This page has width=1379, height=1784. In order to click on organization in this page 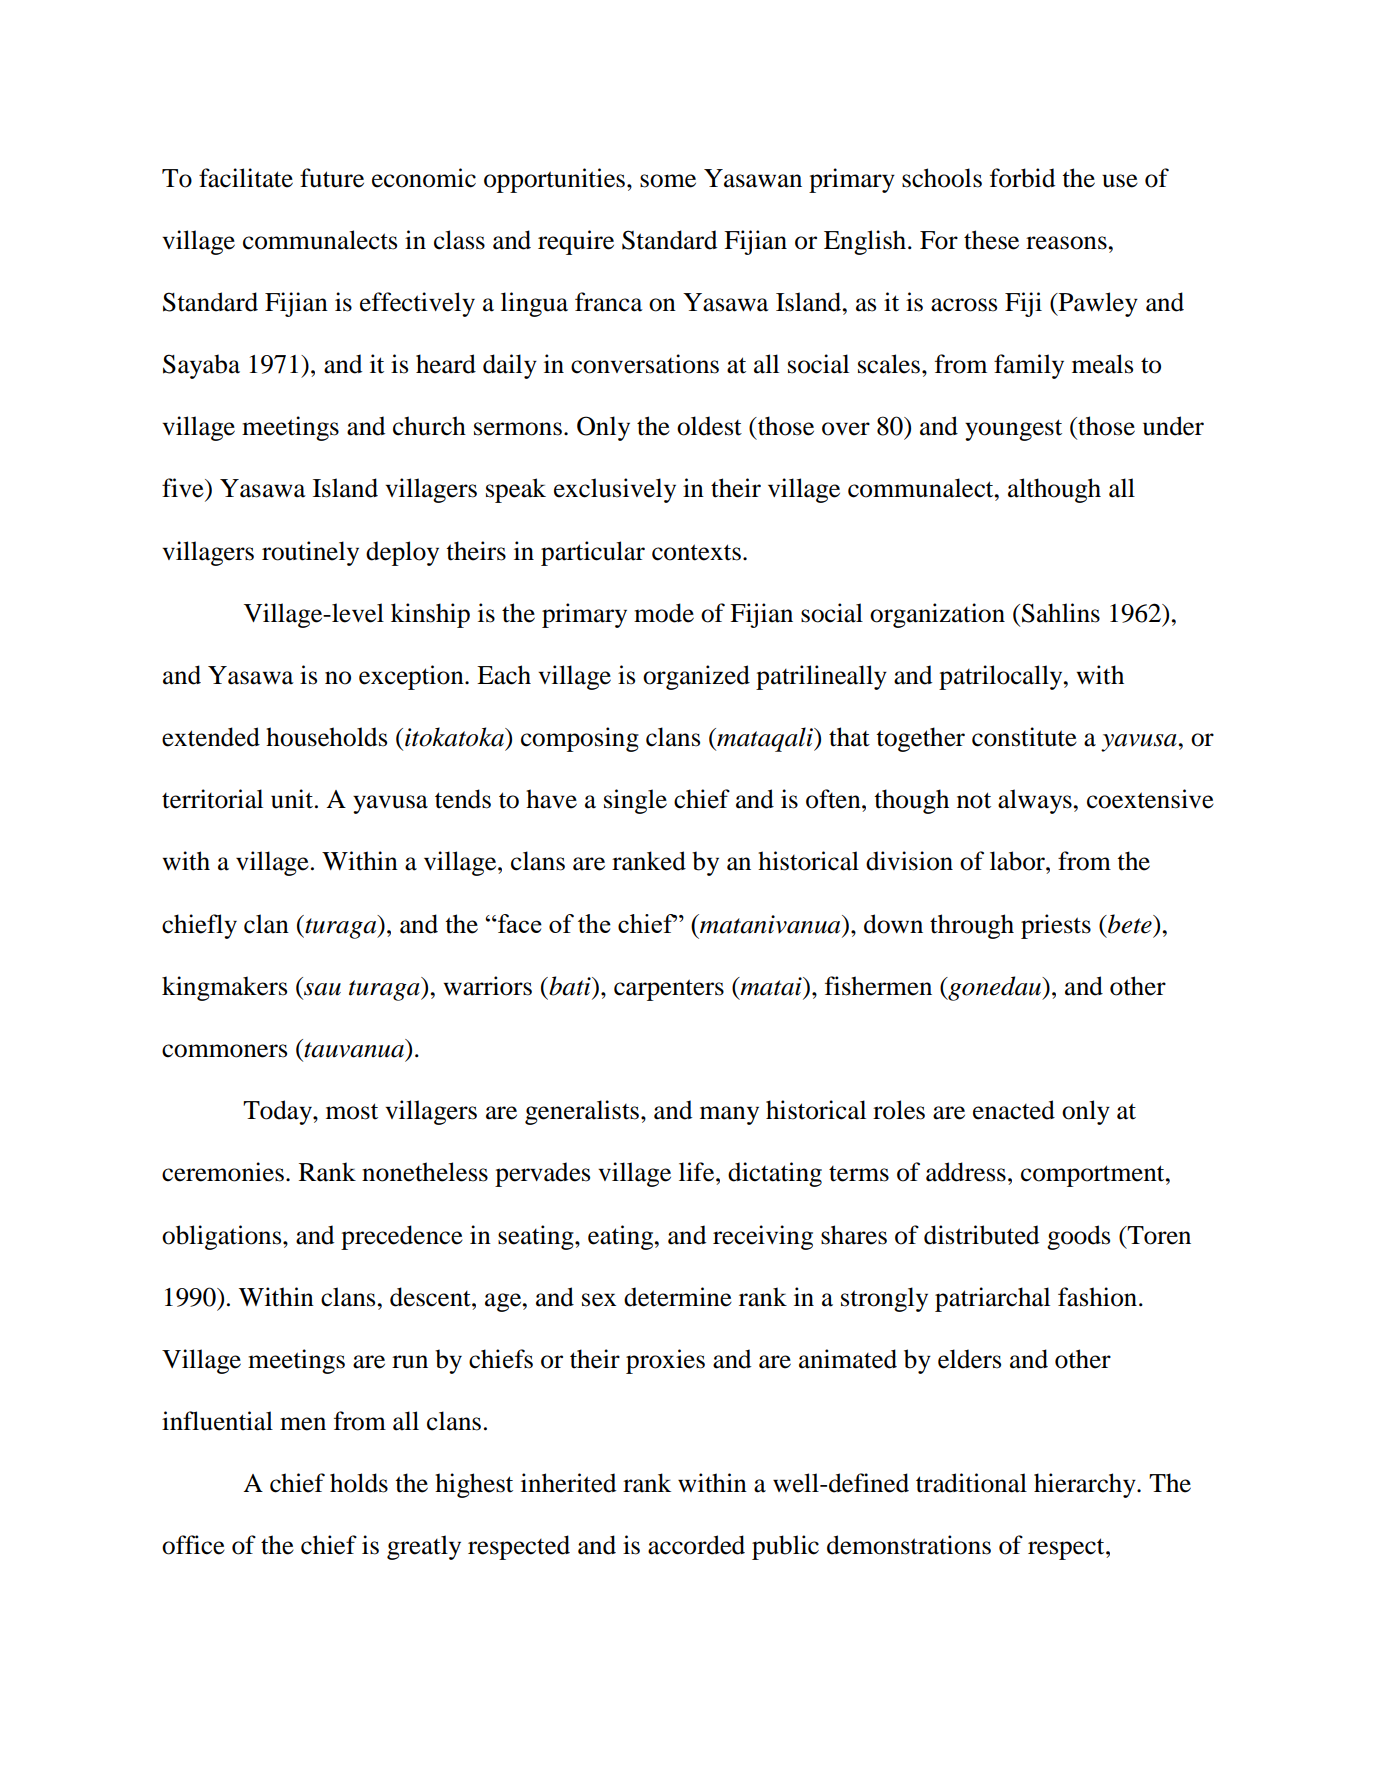, I will do `click(937, 615)`.
